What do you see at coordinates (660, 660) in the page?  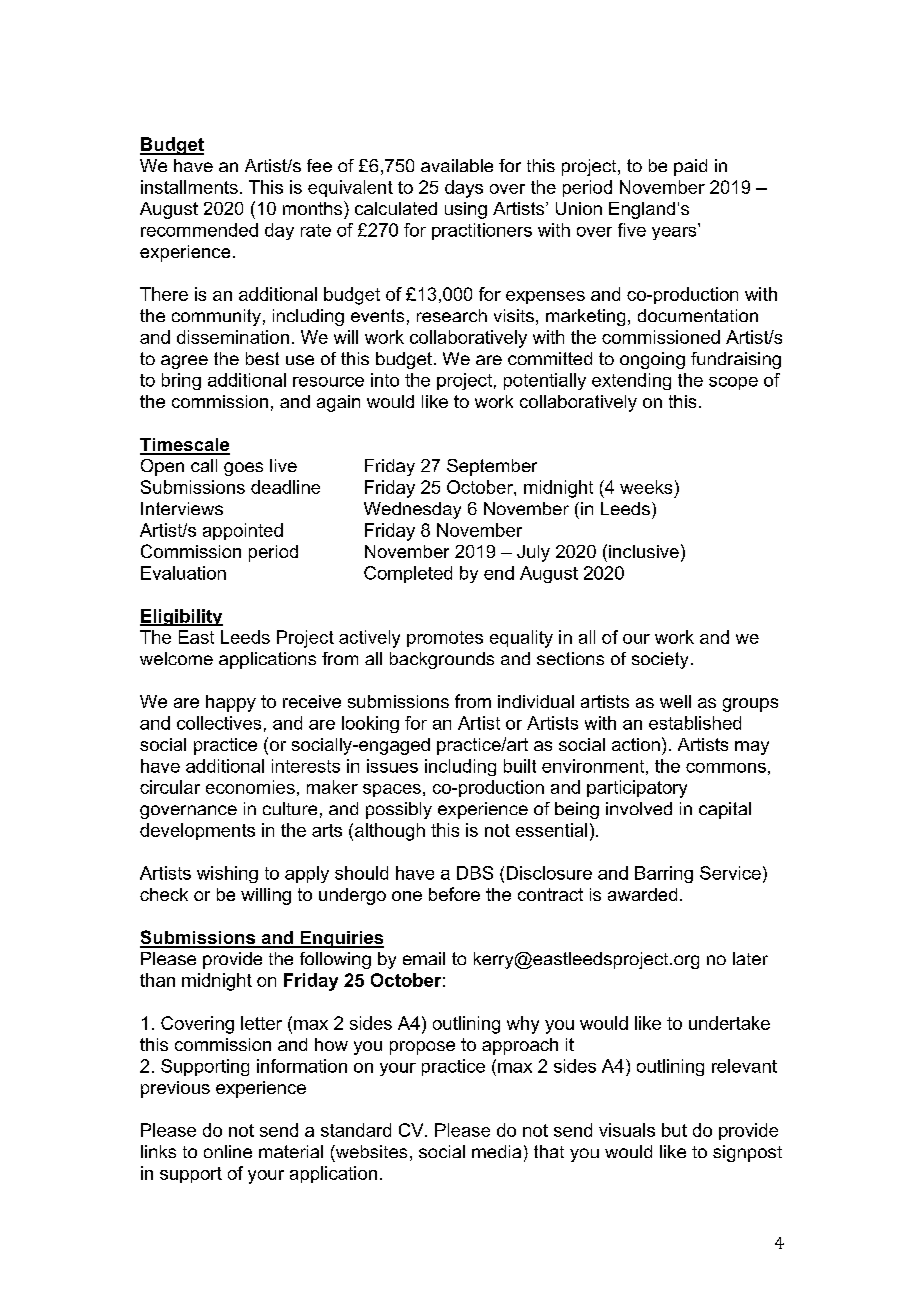 I see `society` at bounding box center [660, 660].
